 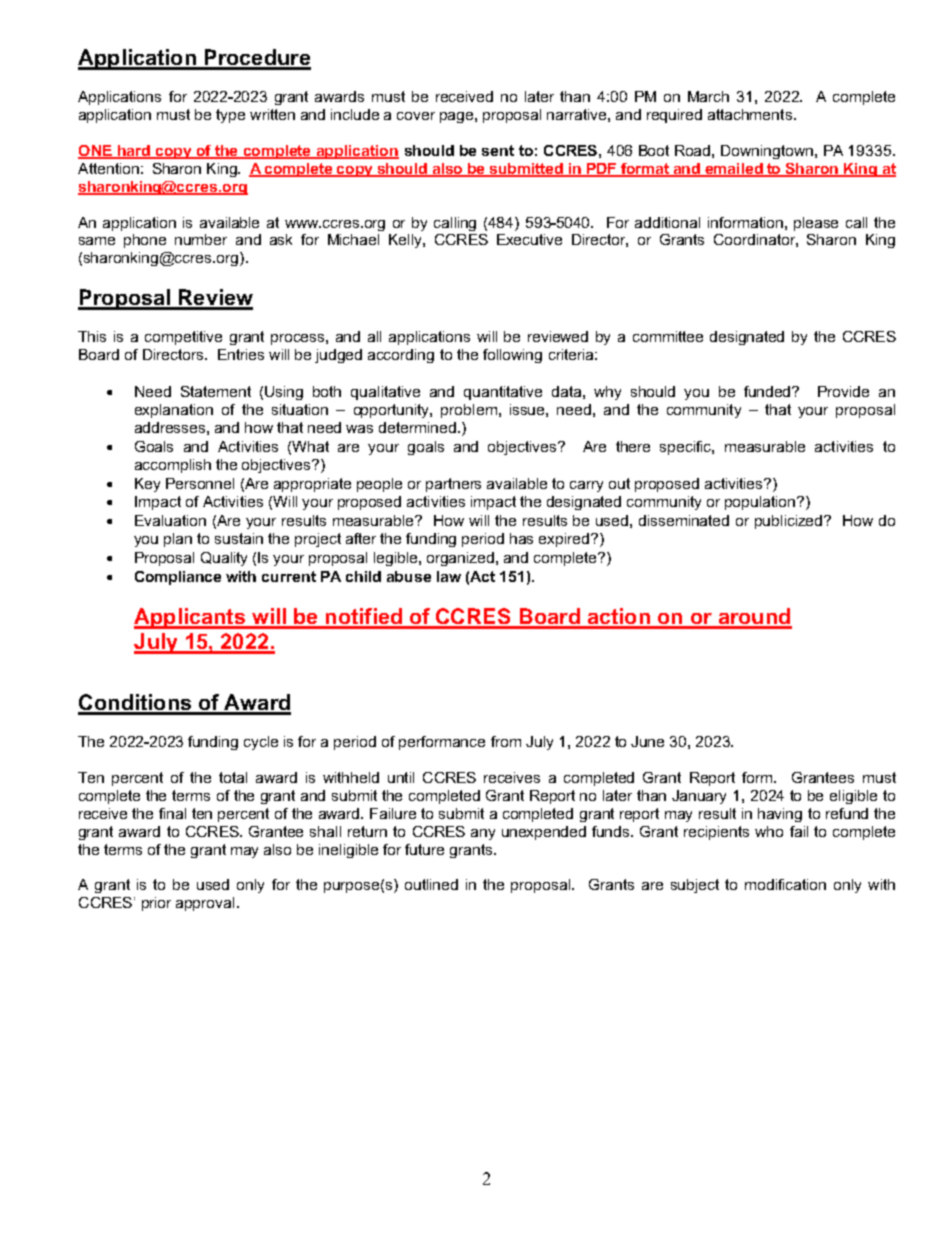 I want to click on quantitative, so click(x=503, y=393).
